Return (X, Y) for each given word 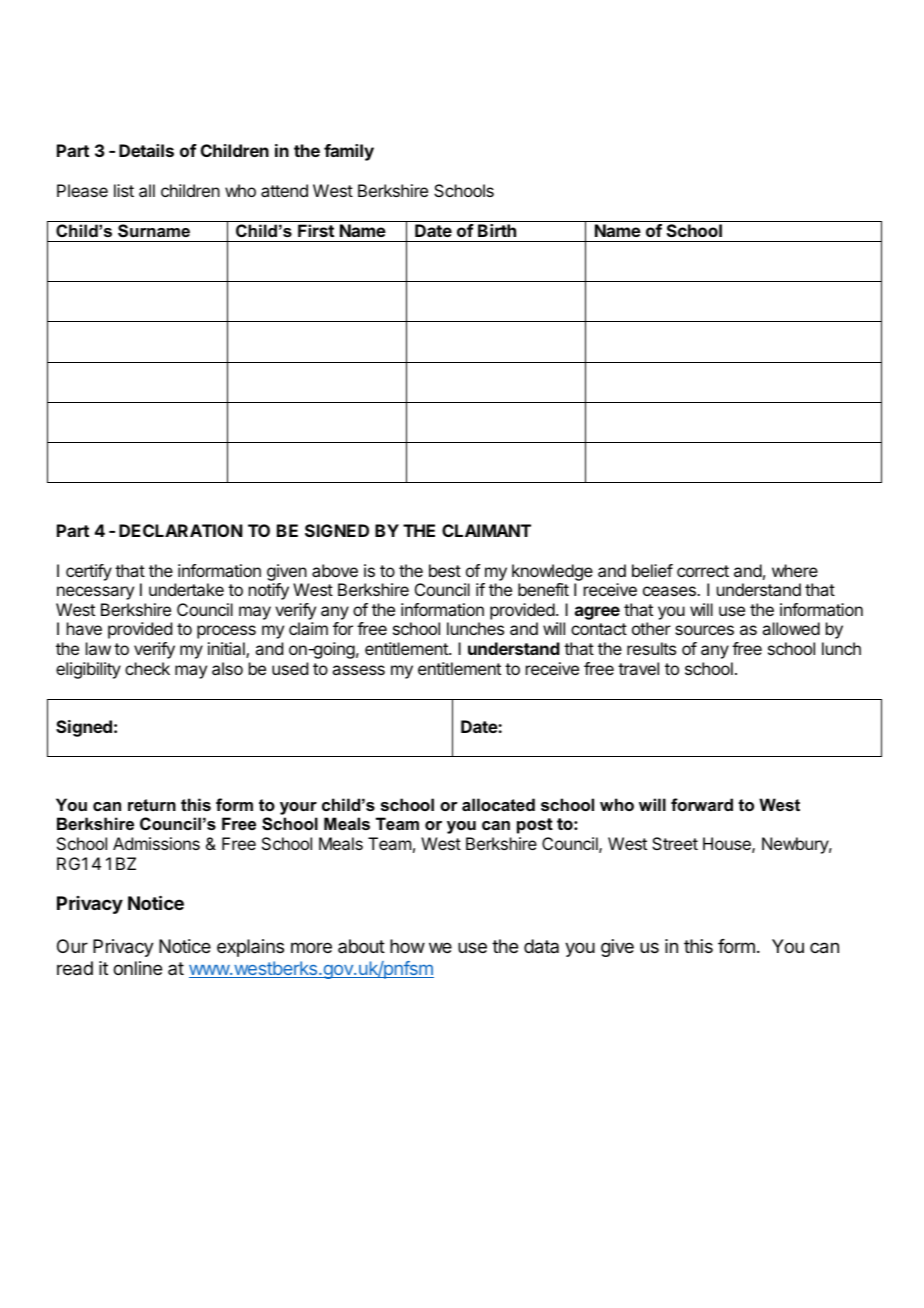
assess (358, 670)
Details (146, 150)
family (349, 152)
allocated (498, 804)
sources (704, 630)
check (147, 668)
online (137, 968)
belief (652, 570)
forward (702, 804)
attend (284, 190)
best (445, 570)
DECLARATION (180, 530)
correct (703, 571)
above (335, 570)
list (124, 190)
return (152, 805)
